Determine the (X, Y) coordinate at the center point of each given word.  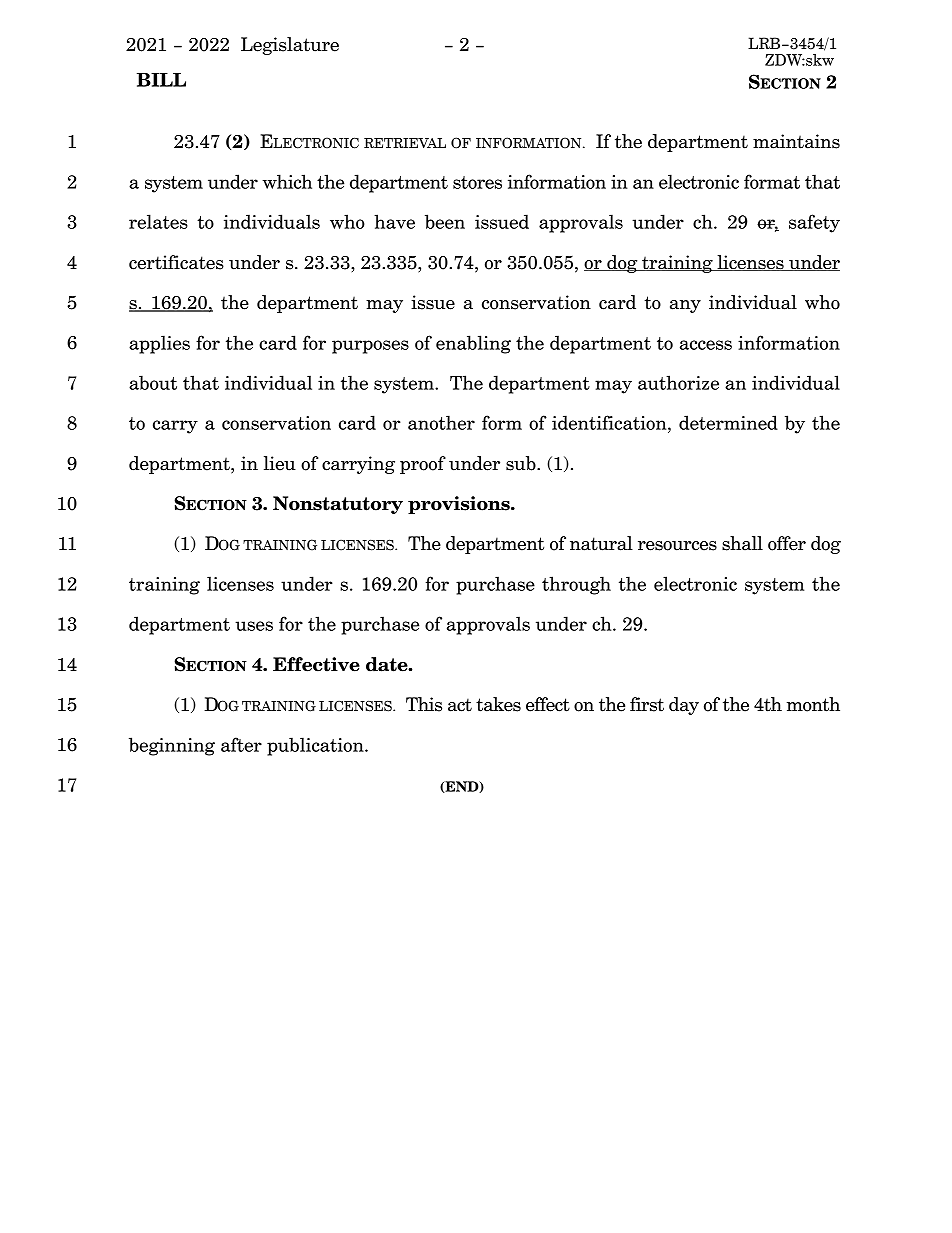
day (684, 706)
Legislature (290, 46)
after (241, 744)
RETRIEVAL (405, 143)
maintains (796, 141)
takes (498, 704)
